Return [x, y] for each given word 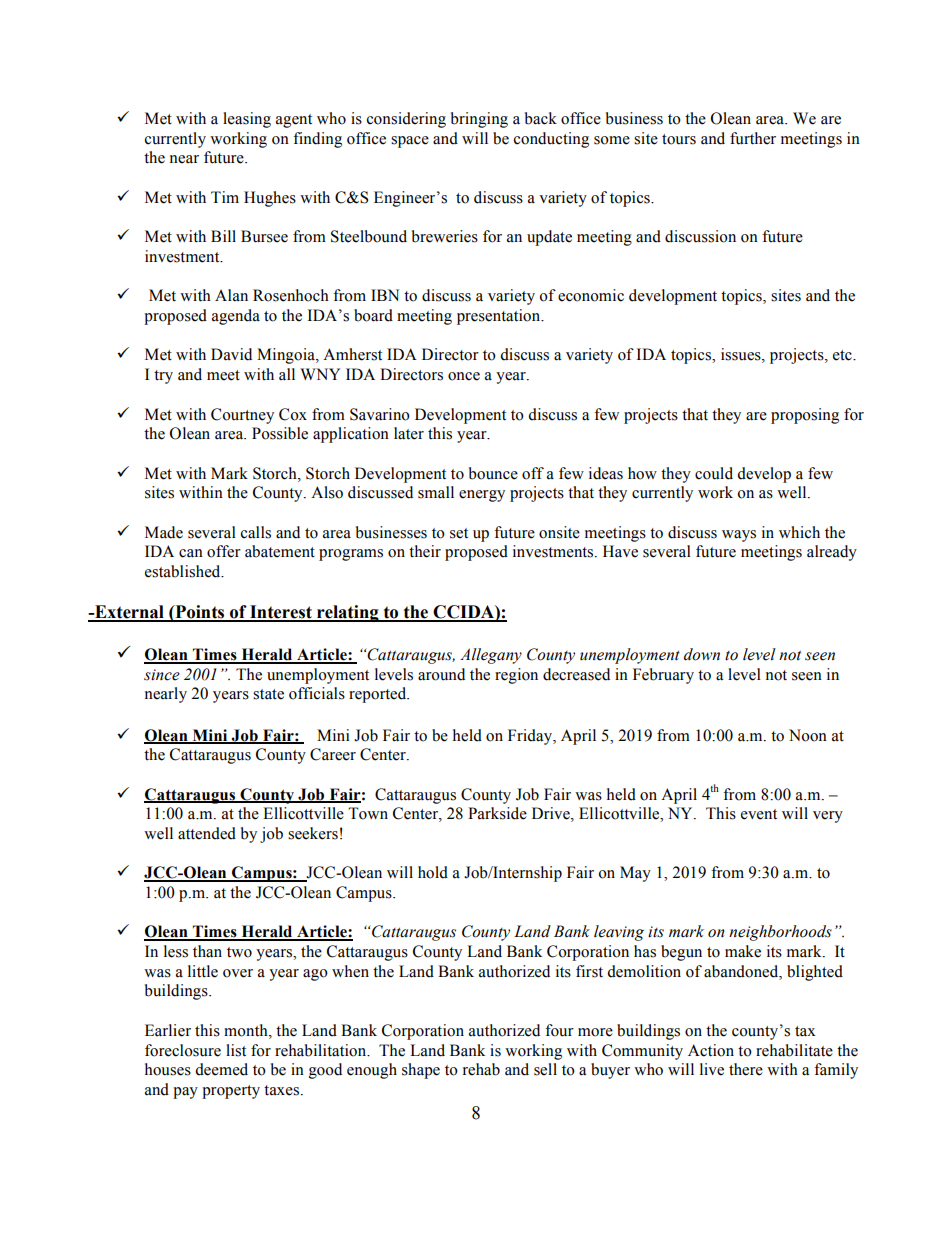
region [516, 676]
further [753, 138]
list [236, 1050]
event [759, 814]
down [702, 654]
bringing [479, 120]
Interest [281, 613]
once [464, 376]
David [231, 354]
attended [207, 833]
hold [433, 872]
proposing [805, 416]
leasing [247, 120]
